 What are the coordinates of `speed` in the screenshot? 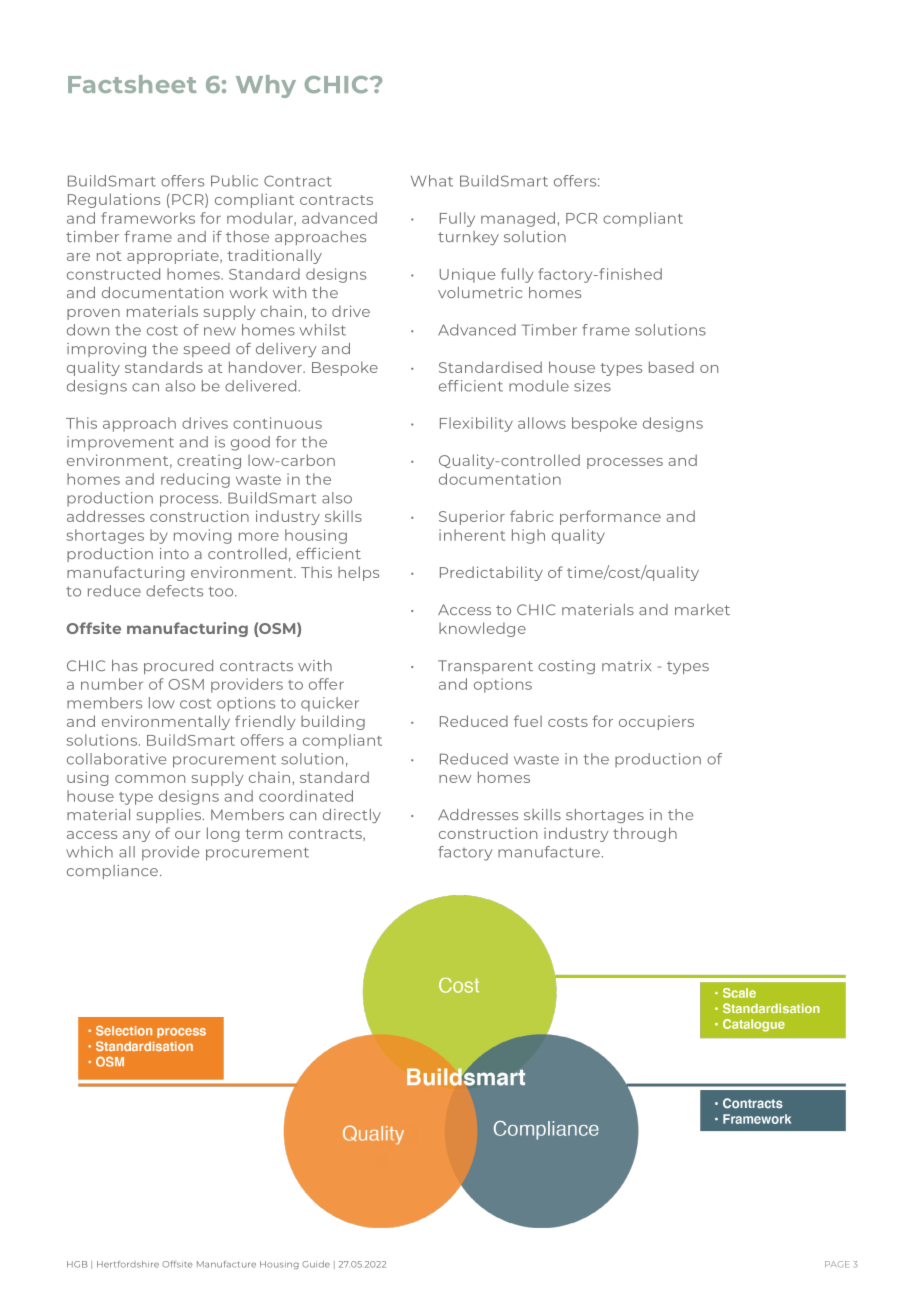 It's located at (207, 350).
